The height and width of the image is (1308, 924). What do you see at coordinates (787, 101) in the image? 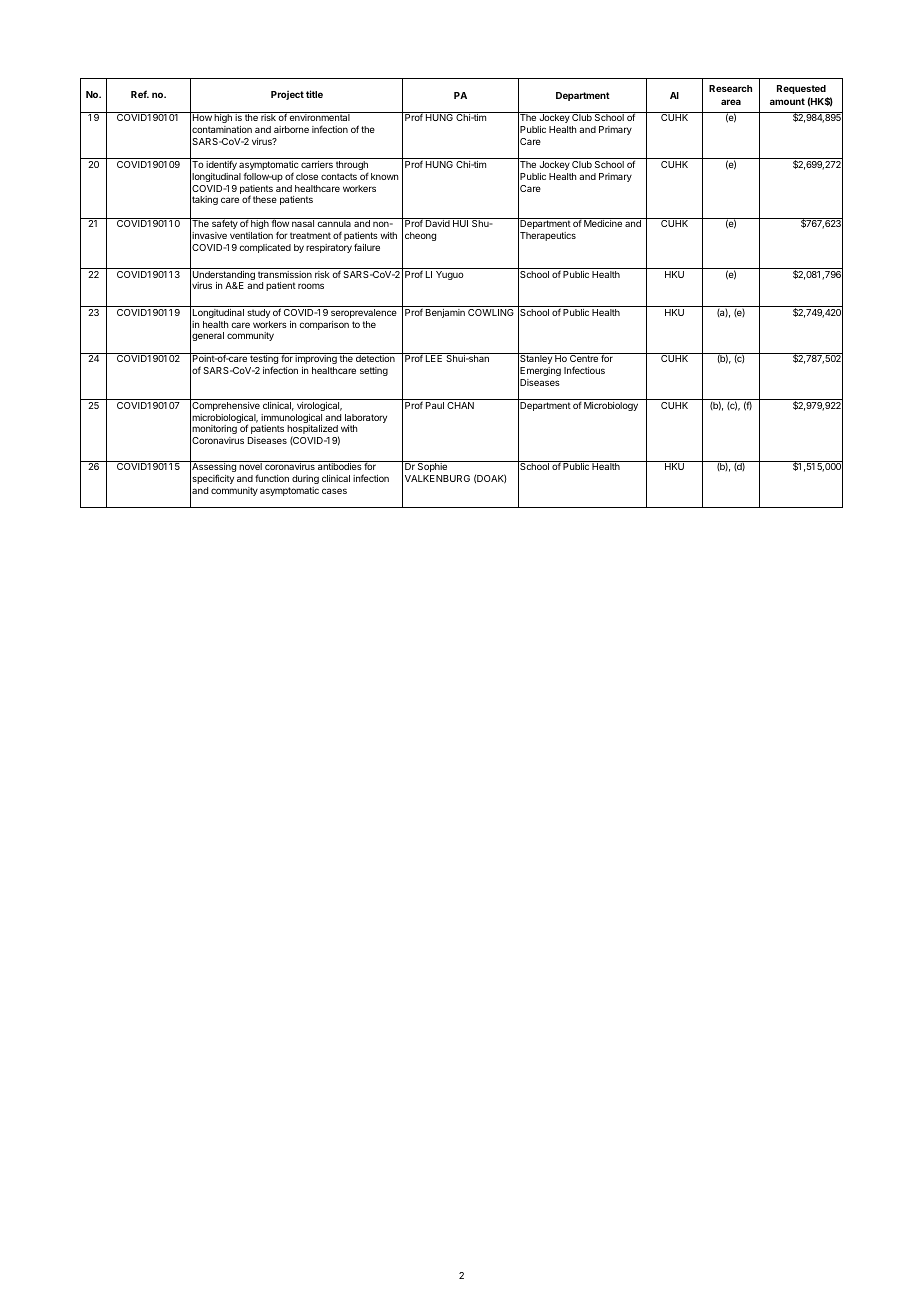
I see `amount` at bounding box center [787, 101].
